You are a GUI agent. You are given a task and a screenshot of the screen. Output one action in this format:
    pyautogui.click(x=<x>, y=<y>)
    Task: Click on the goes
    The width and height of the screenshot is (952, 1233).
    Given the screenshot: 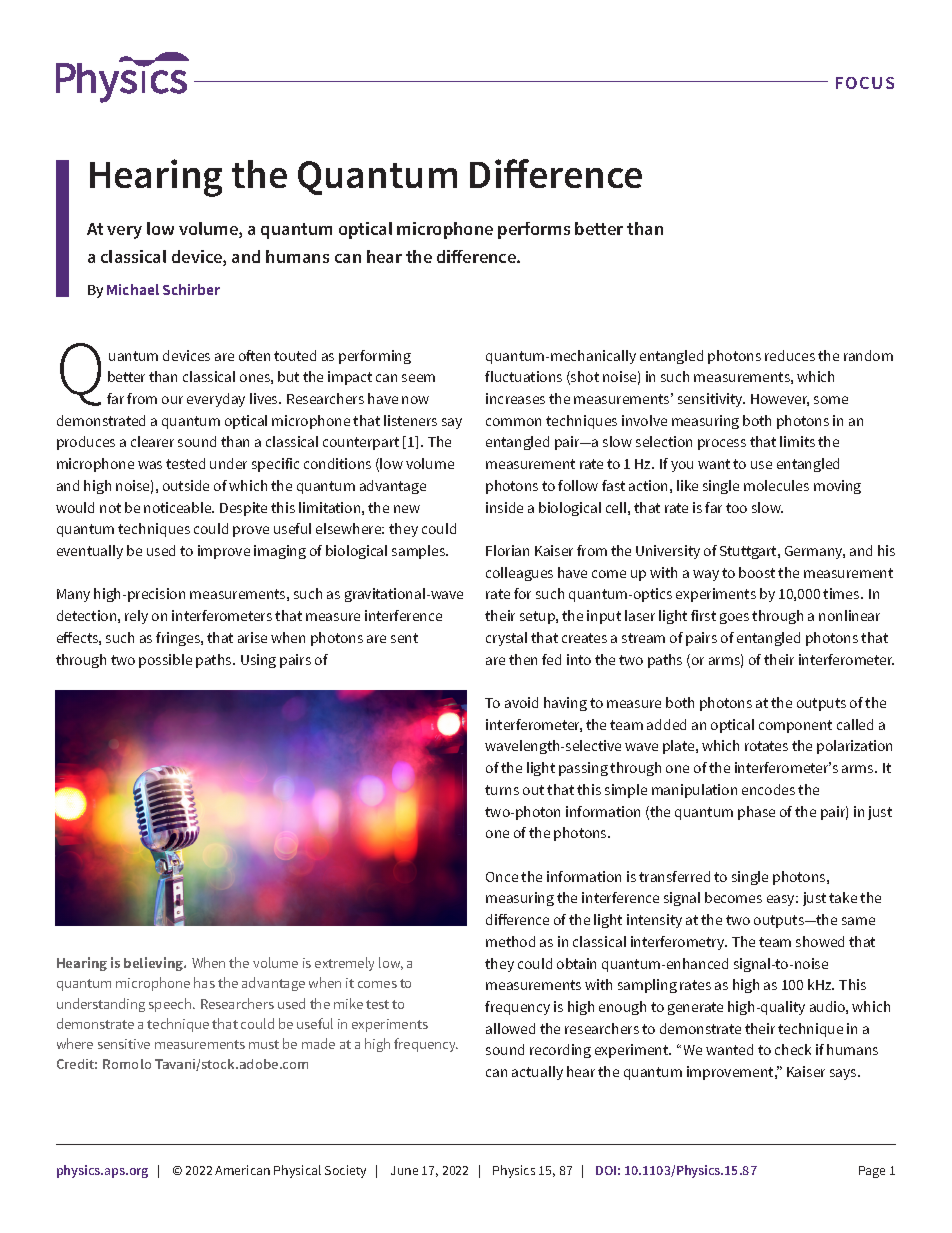 What is the action you would take?
    pyautogui.click(x=734, y=618)
